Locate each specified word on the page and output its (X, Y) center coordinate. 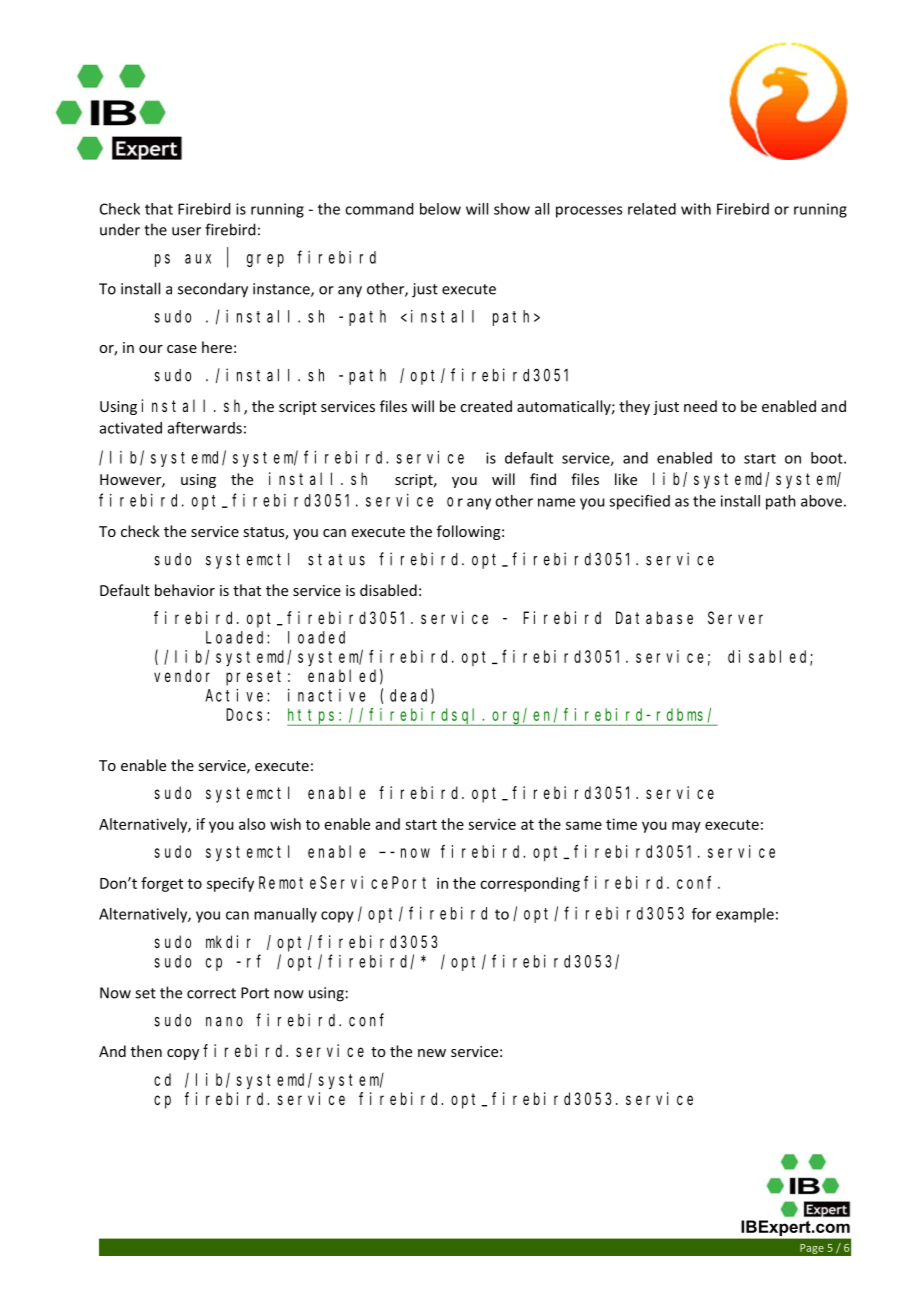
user (186, 231)
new (432, 1053)
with (696, 209)
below (440, 209)
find (543, 479)
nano (224, 1022)
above (821, 501)
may (686, 827)
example (745, 915)
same (584, 825)
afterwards (205, 428)
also (252, 824)
